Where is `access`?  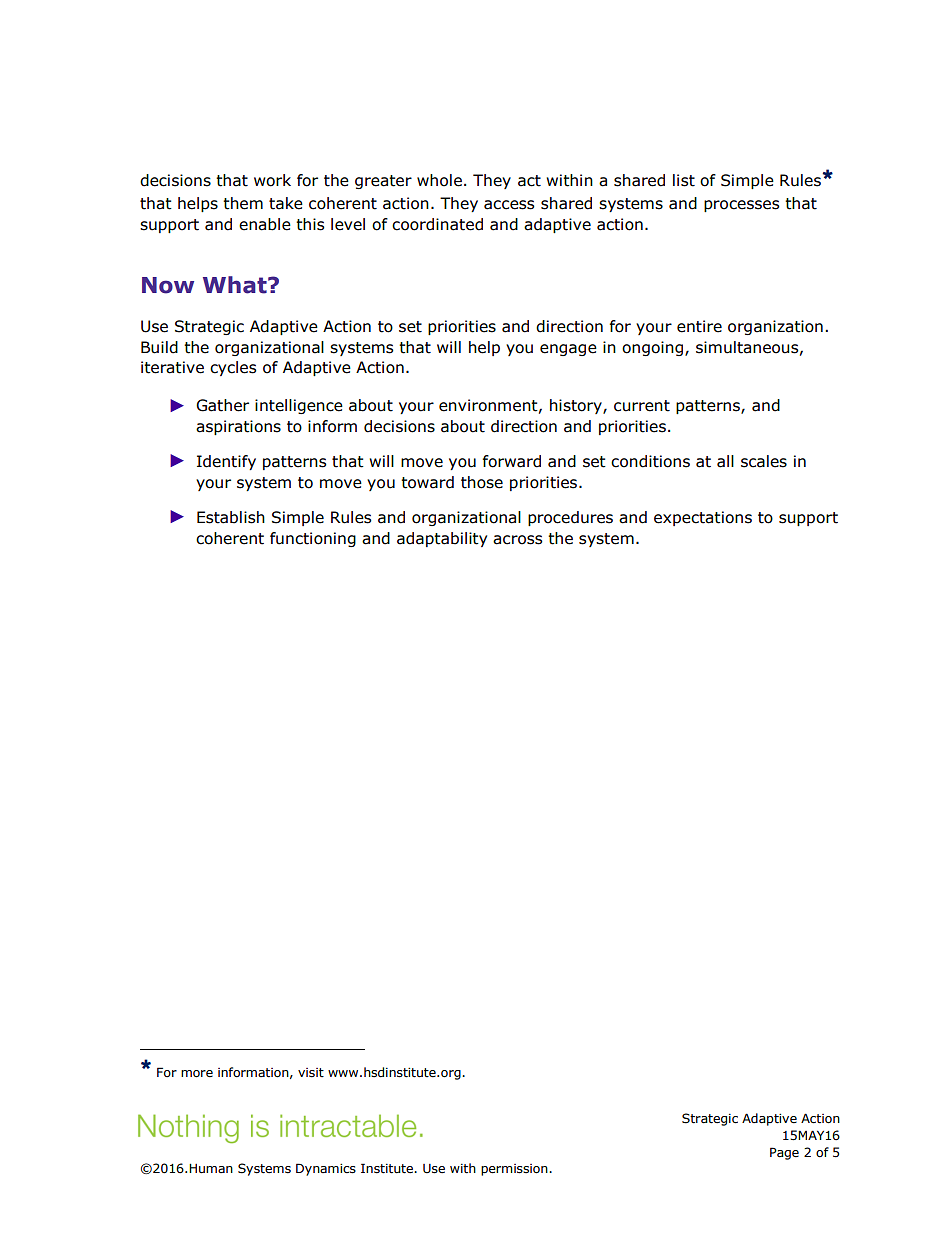
access is located at coordinates (509, 205).
